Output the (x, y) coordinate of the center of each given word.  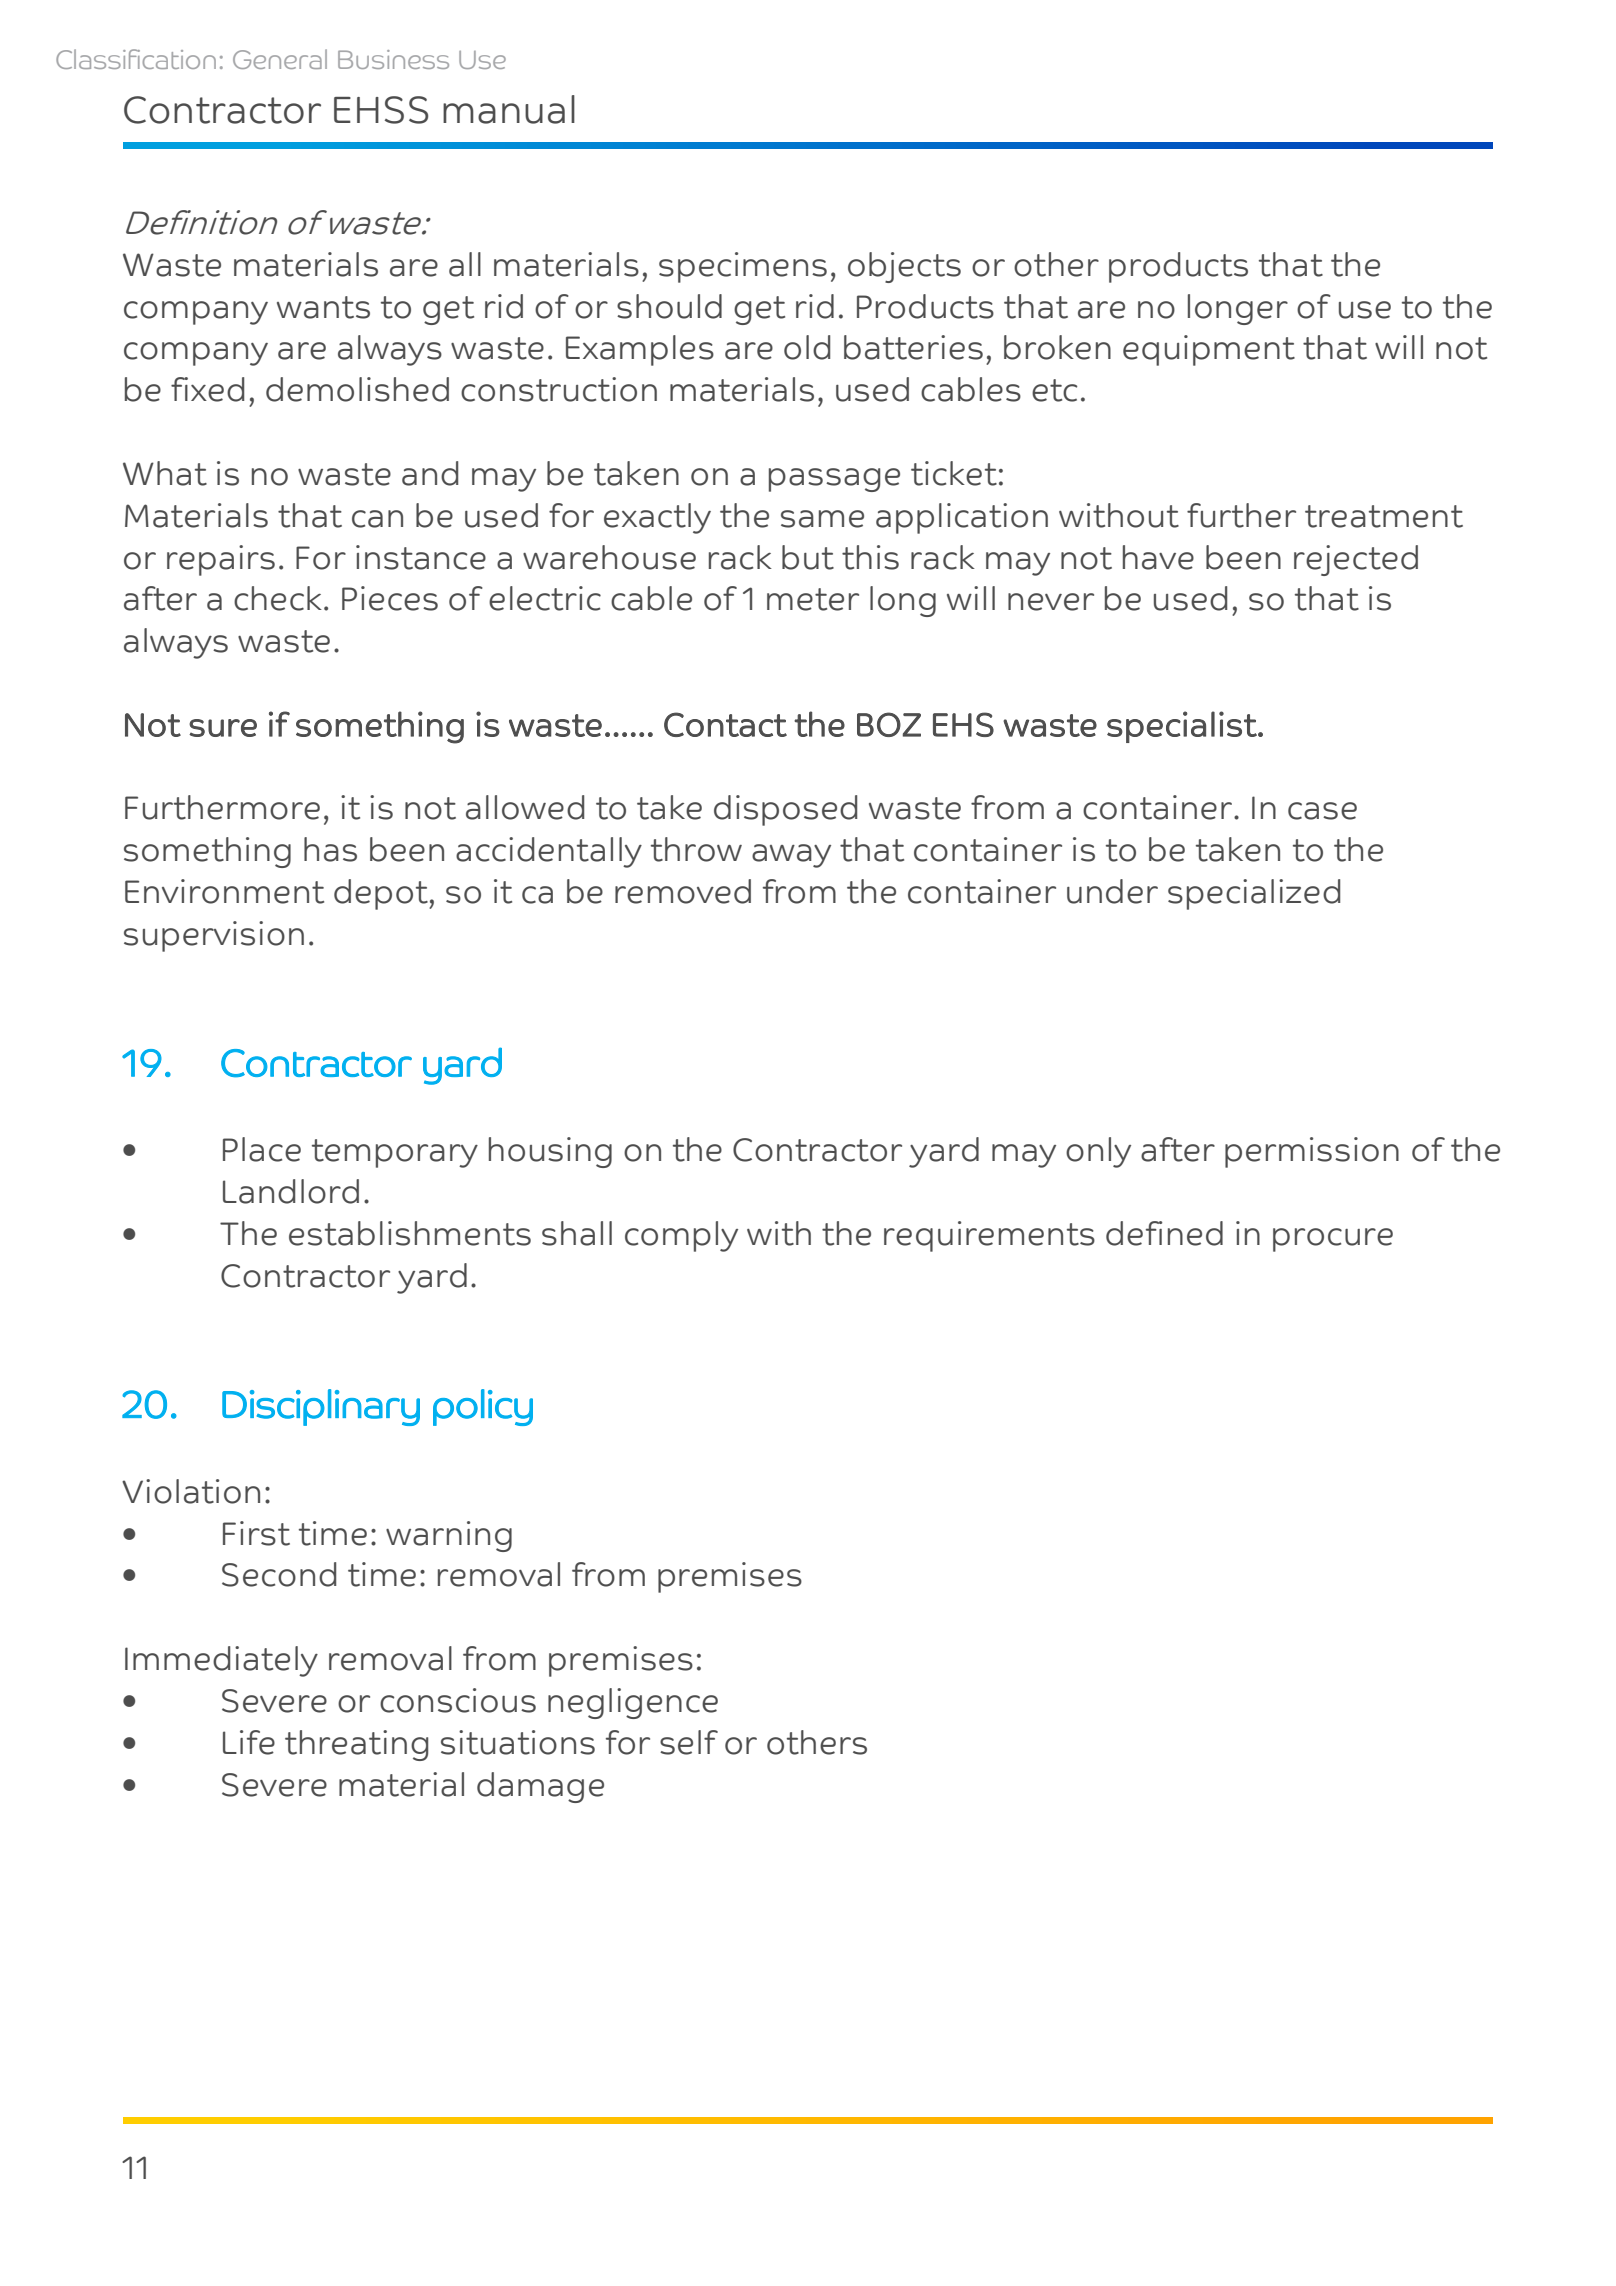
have (1158, 557)
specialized (1254, 894)
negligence (633, 1703)
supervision (214, 936)
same (822, 519)
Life (249, 1742)
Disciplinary (321, 1407)
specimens (743, 267)
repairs (221, 560)
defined (1164, 1233)
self (689, 1742)
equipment (1209, 350)
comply (681, 1236)
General (280, 59)
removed (683, 891)
